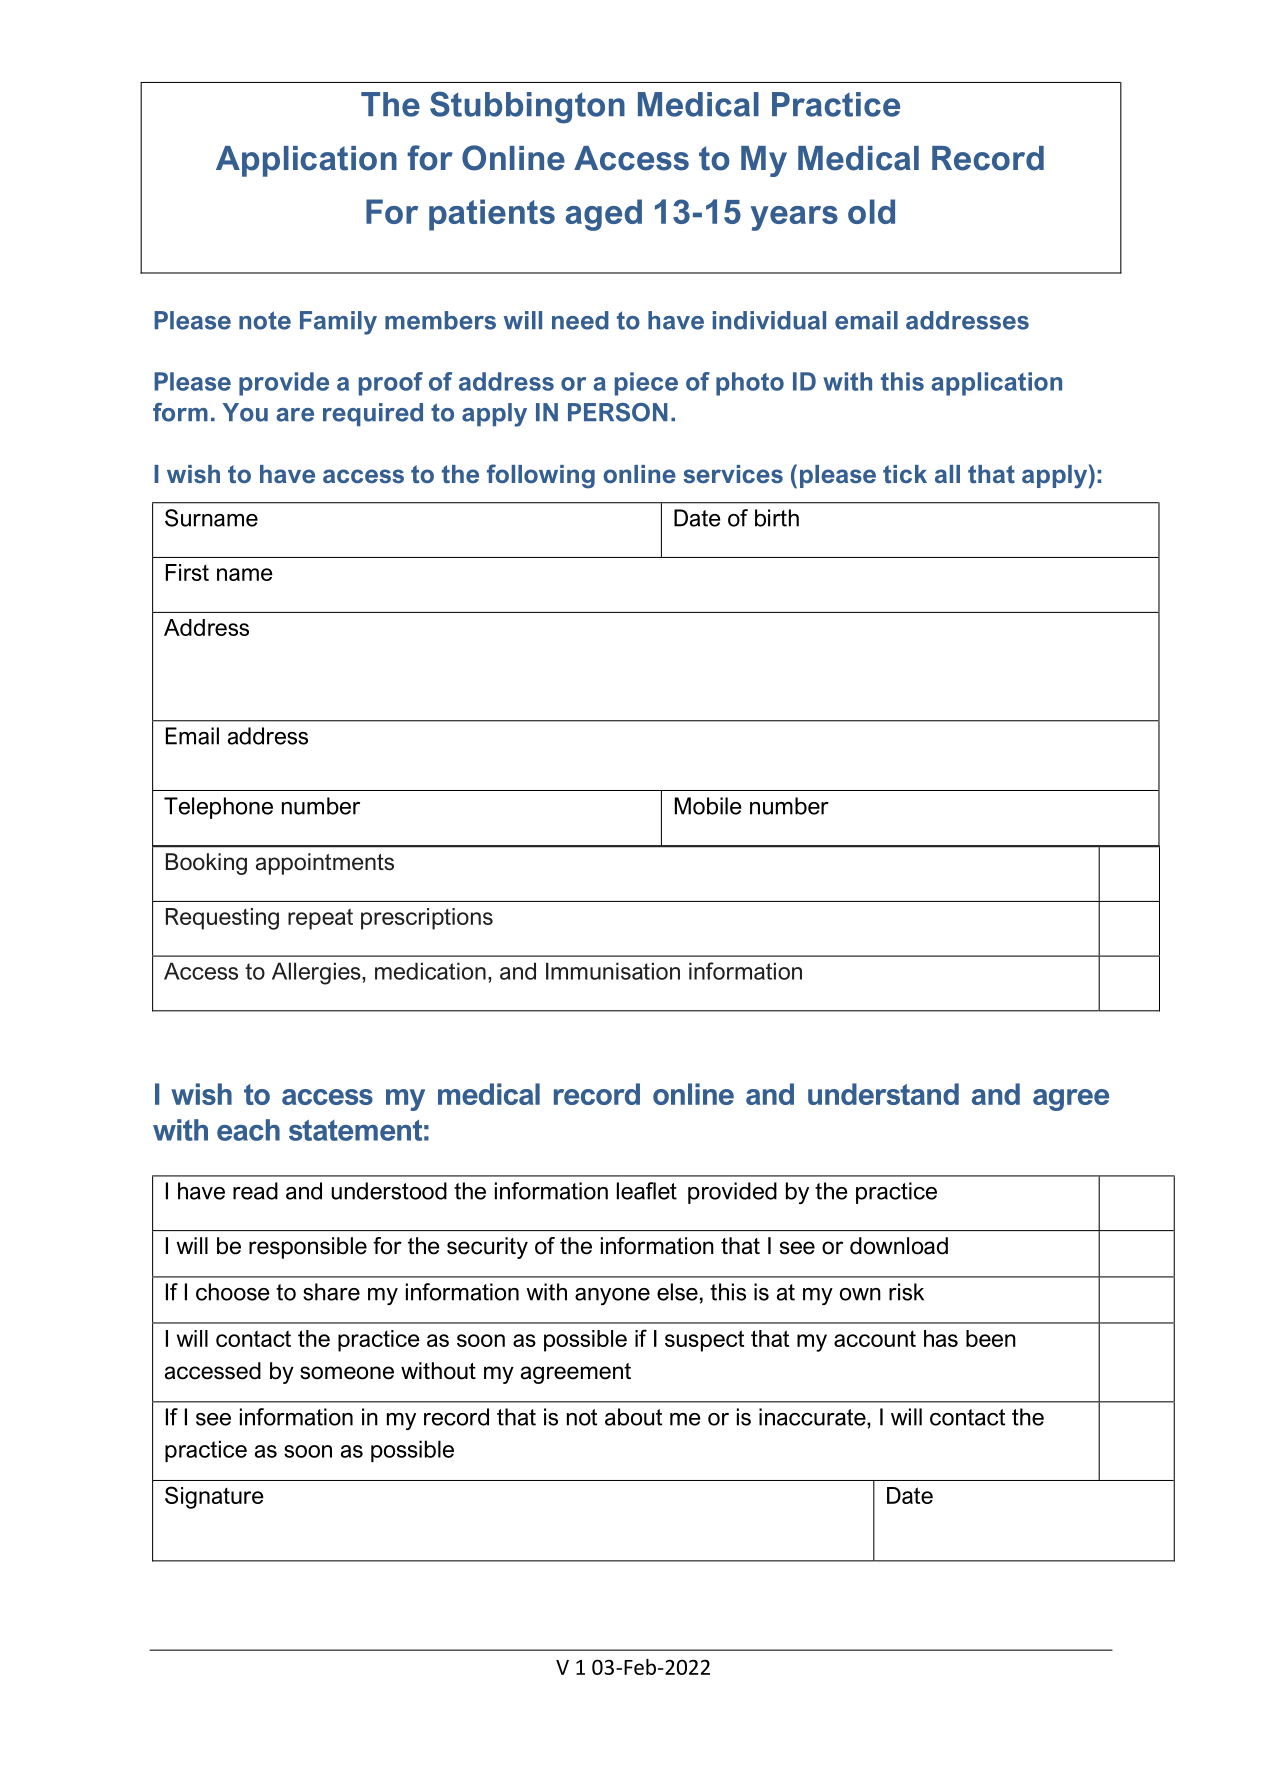 This document has height=1785, width=1262. What do you see at coordinates (633, 1417) in the document?
I see `about` at bounding box center [633, 1417].
